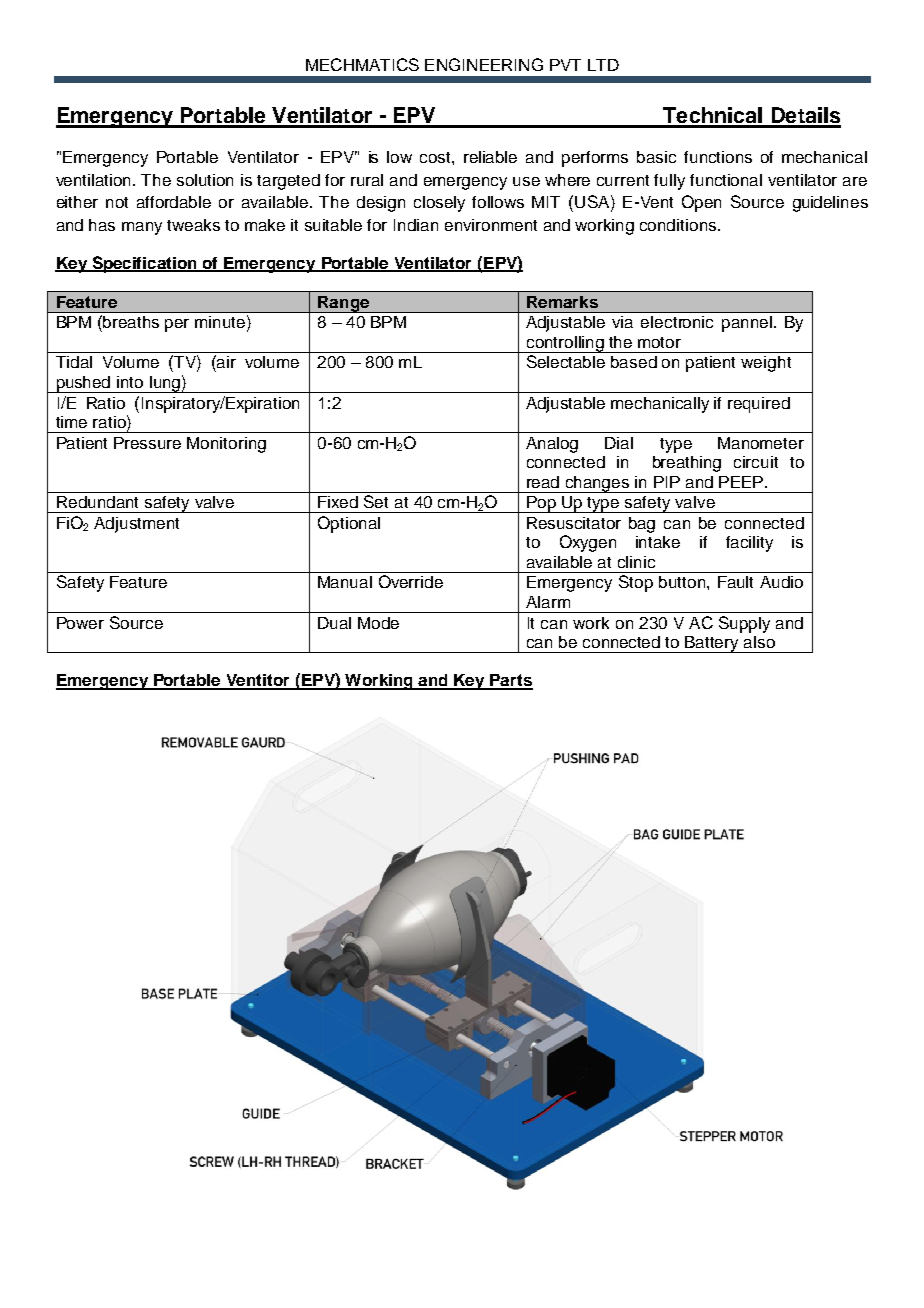  I want to click on Pressure, so click(147, 443).
